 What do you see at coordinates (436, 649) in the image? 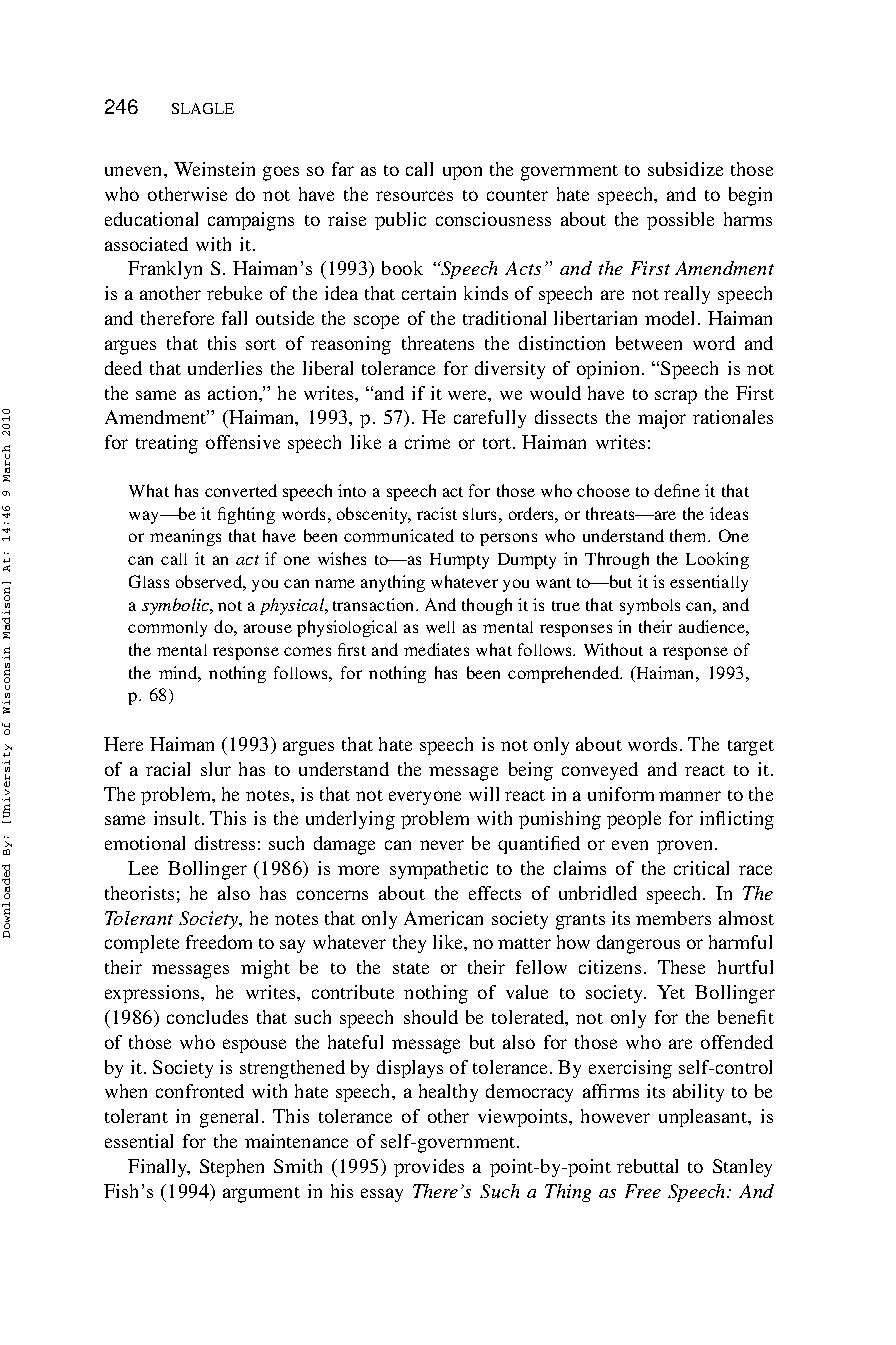
I see `mediates` at bounding box center [436, 649].
